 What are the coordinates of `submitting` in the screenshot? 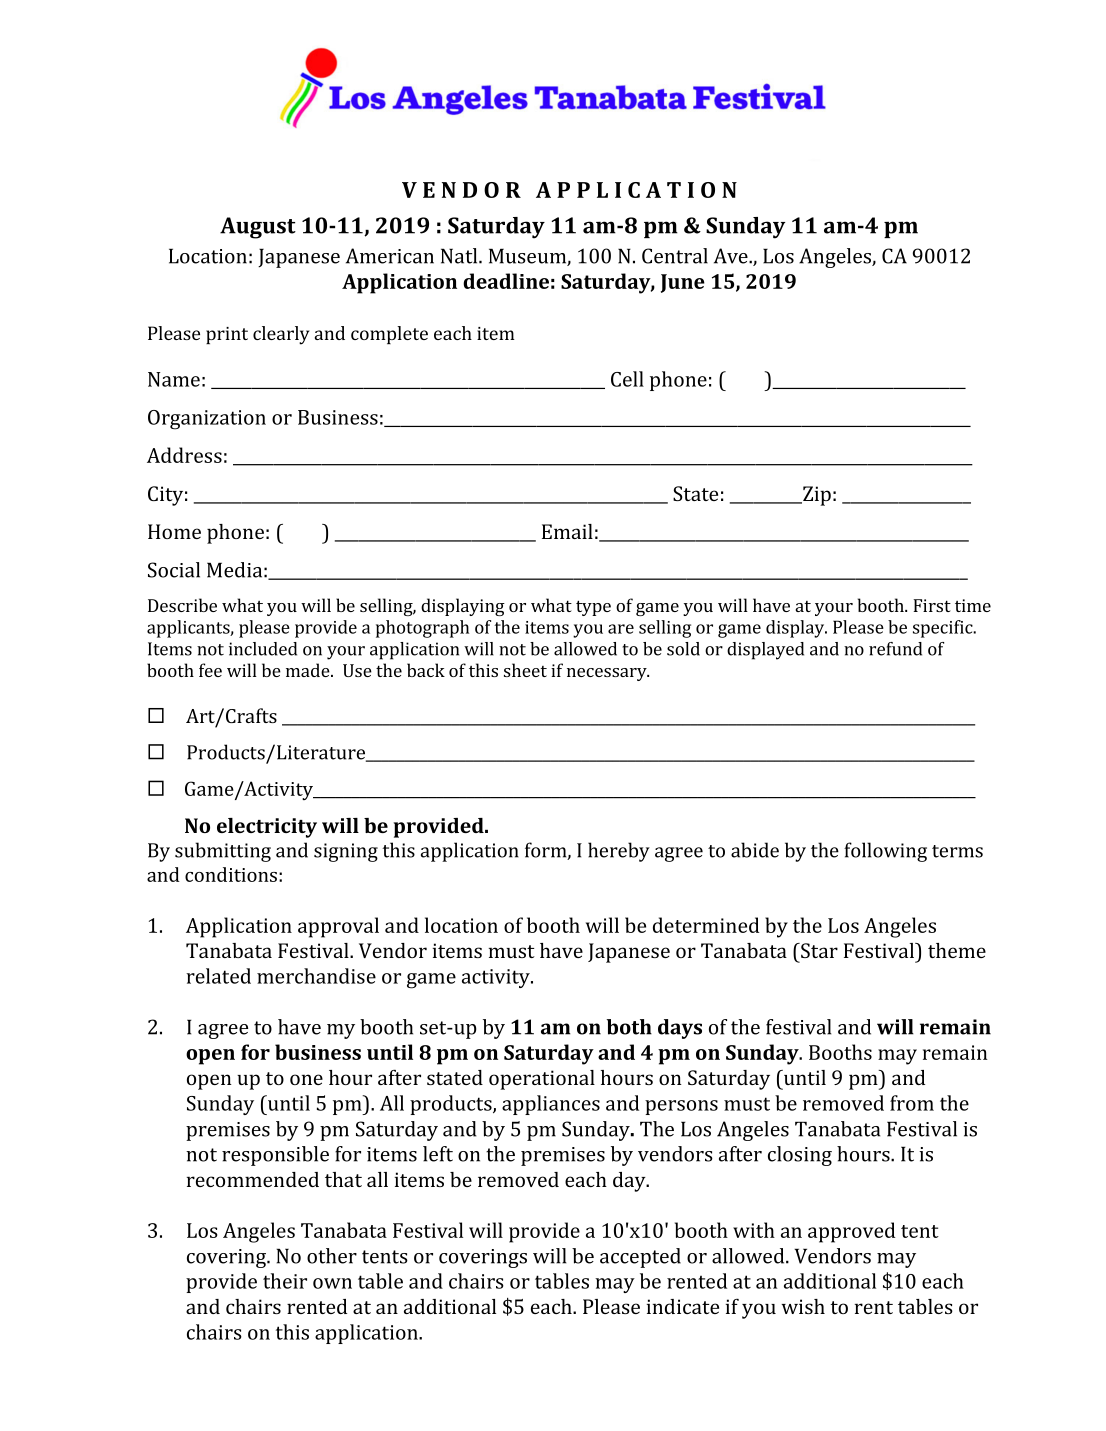 It's located at (223, 852).
